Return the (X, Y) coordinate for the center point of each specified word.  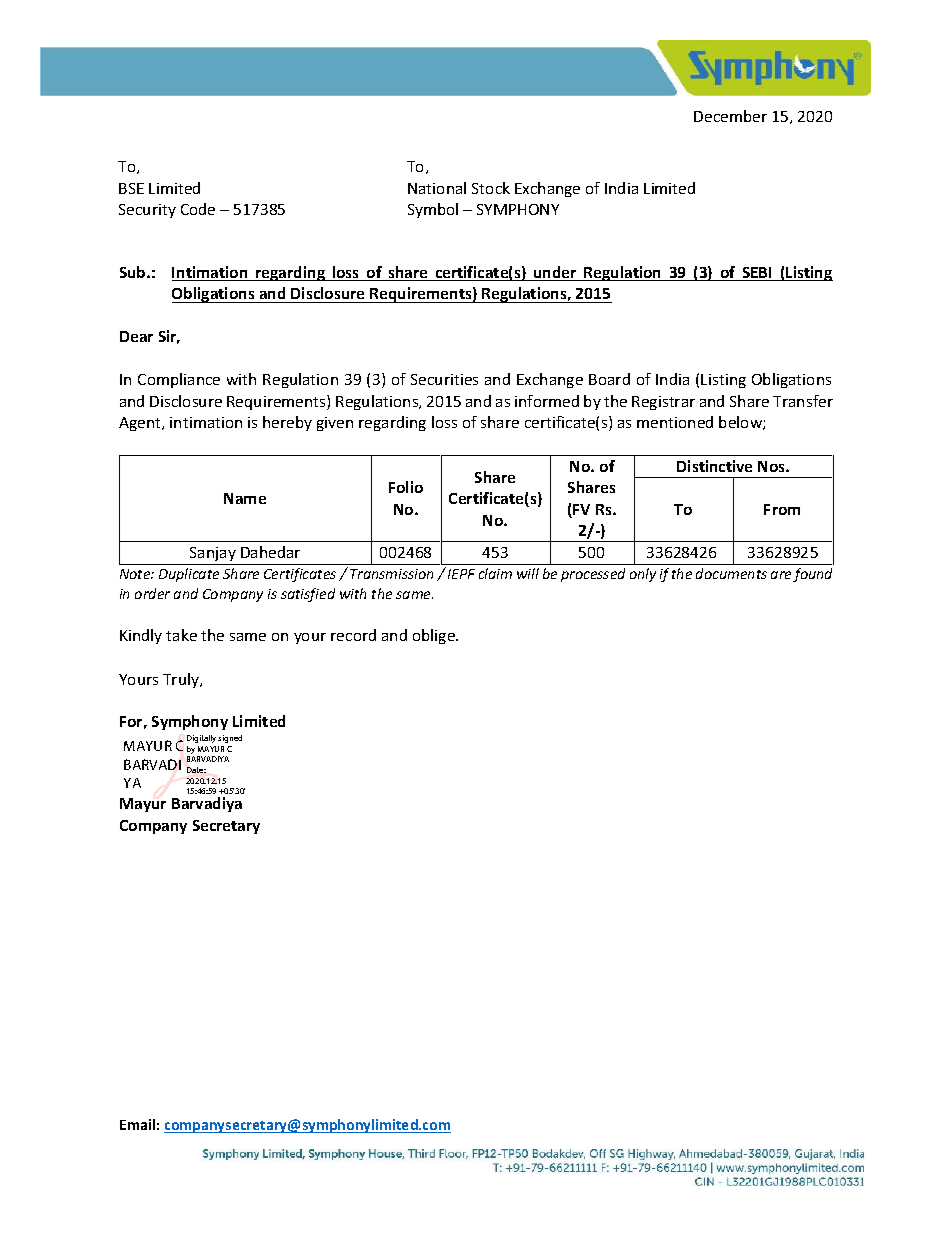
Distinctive (714, 466)
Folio (406, 487)
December (730, 116)
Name (245, 498)
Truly (182, 680)
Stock (491, 188)
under (555, 273)
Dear (136, 336)
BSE (131, 188)
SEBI (757, 274)
